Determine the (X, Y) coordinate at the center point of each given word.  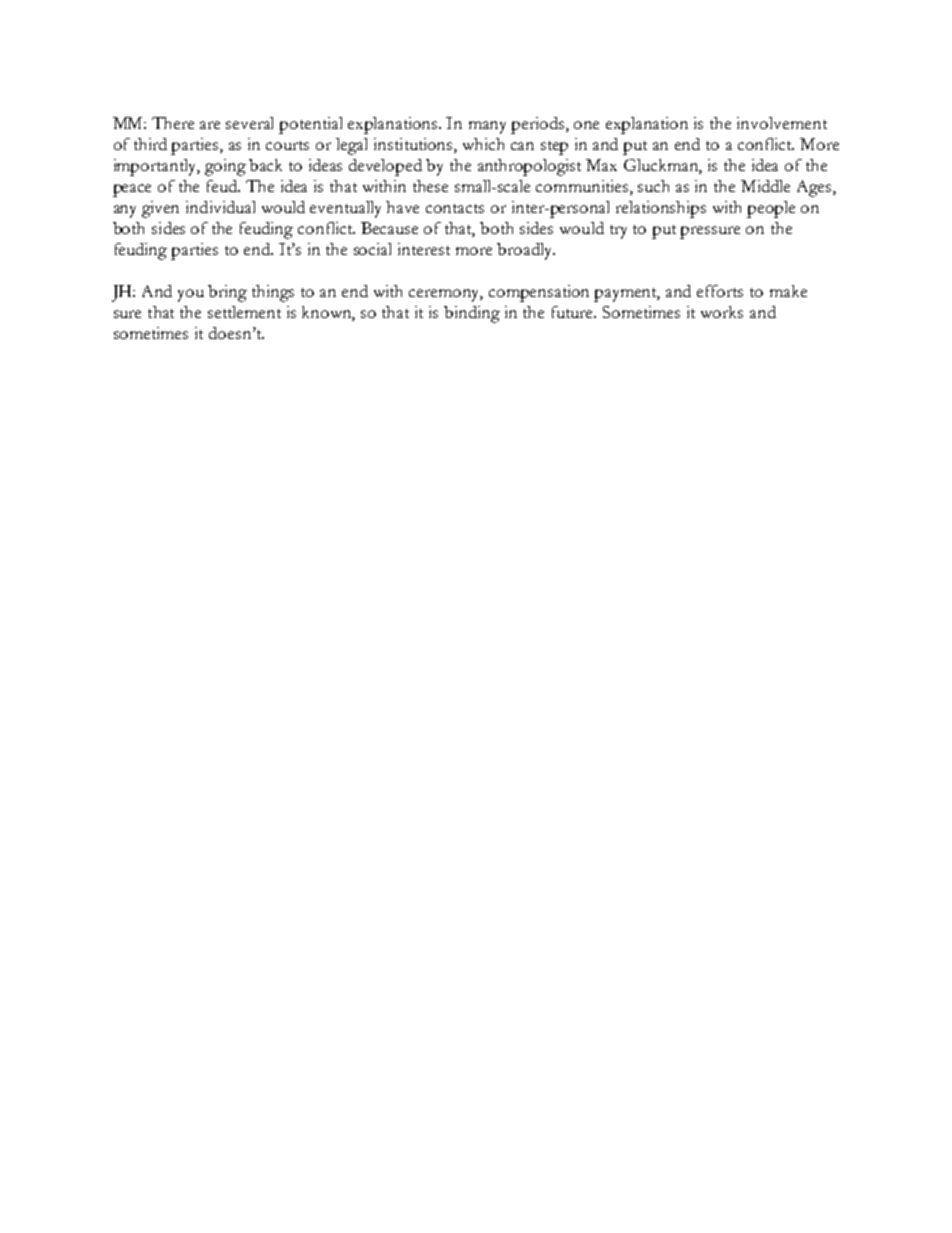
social (372, 249)
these (430, 186)
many (487, 127)
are (210, 125)
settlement (244, 312)
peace (132, 190)
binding (472, 314)
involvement (782, 123)
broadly (526, 251)
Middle (765, 186)
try (618, 232)
